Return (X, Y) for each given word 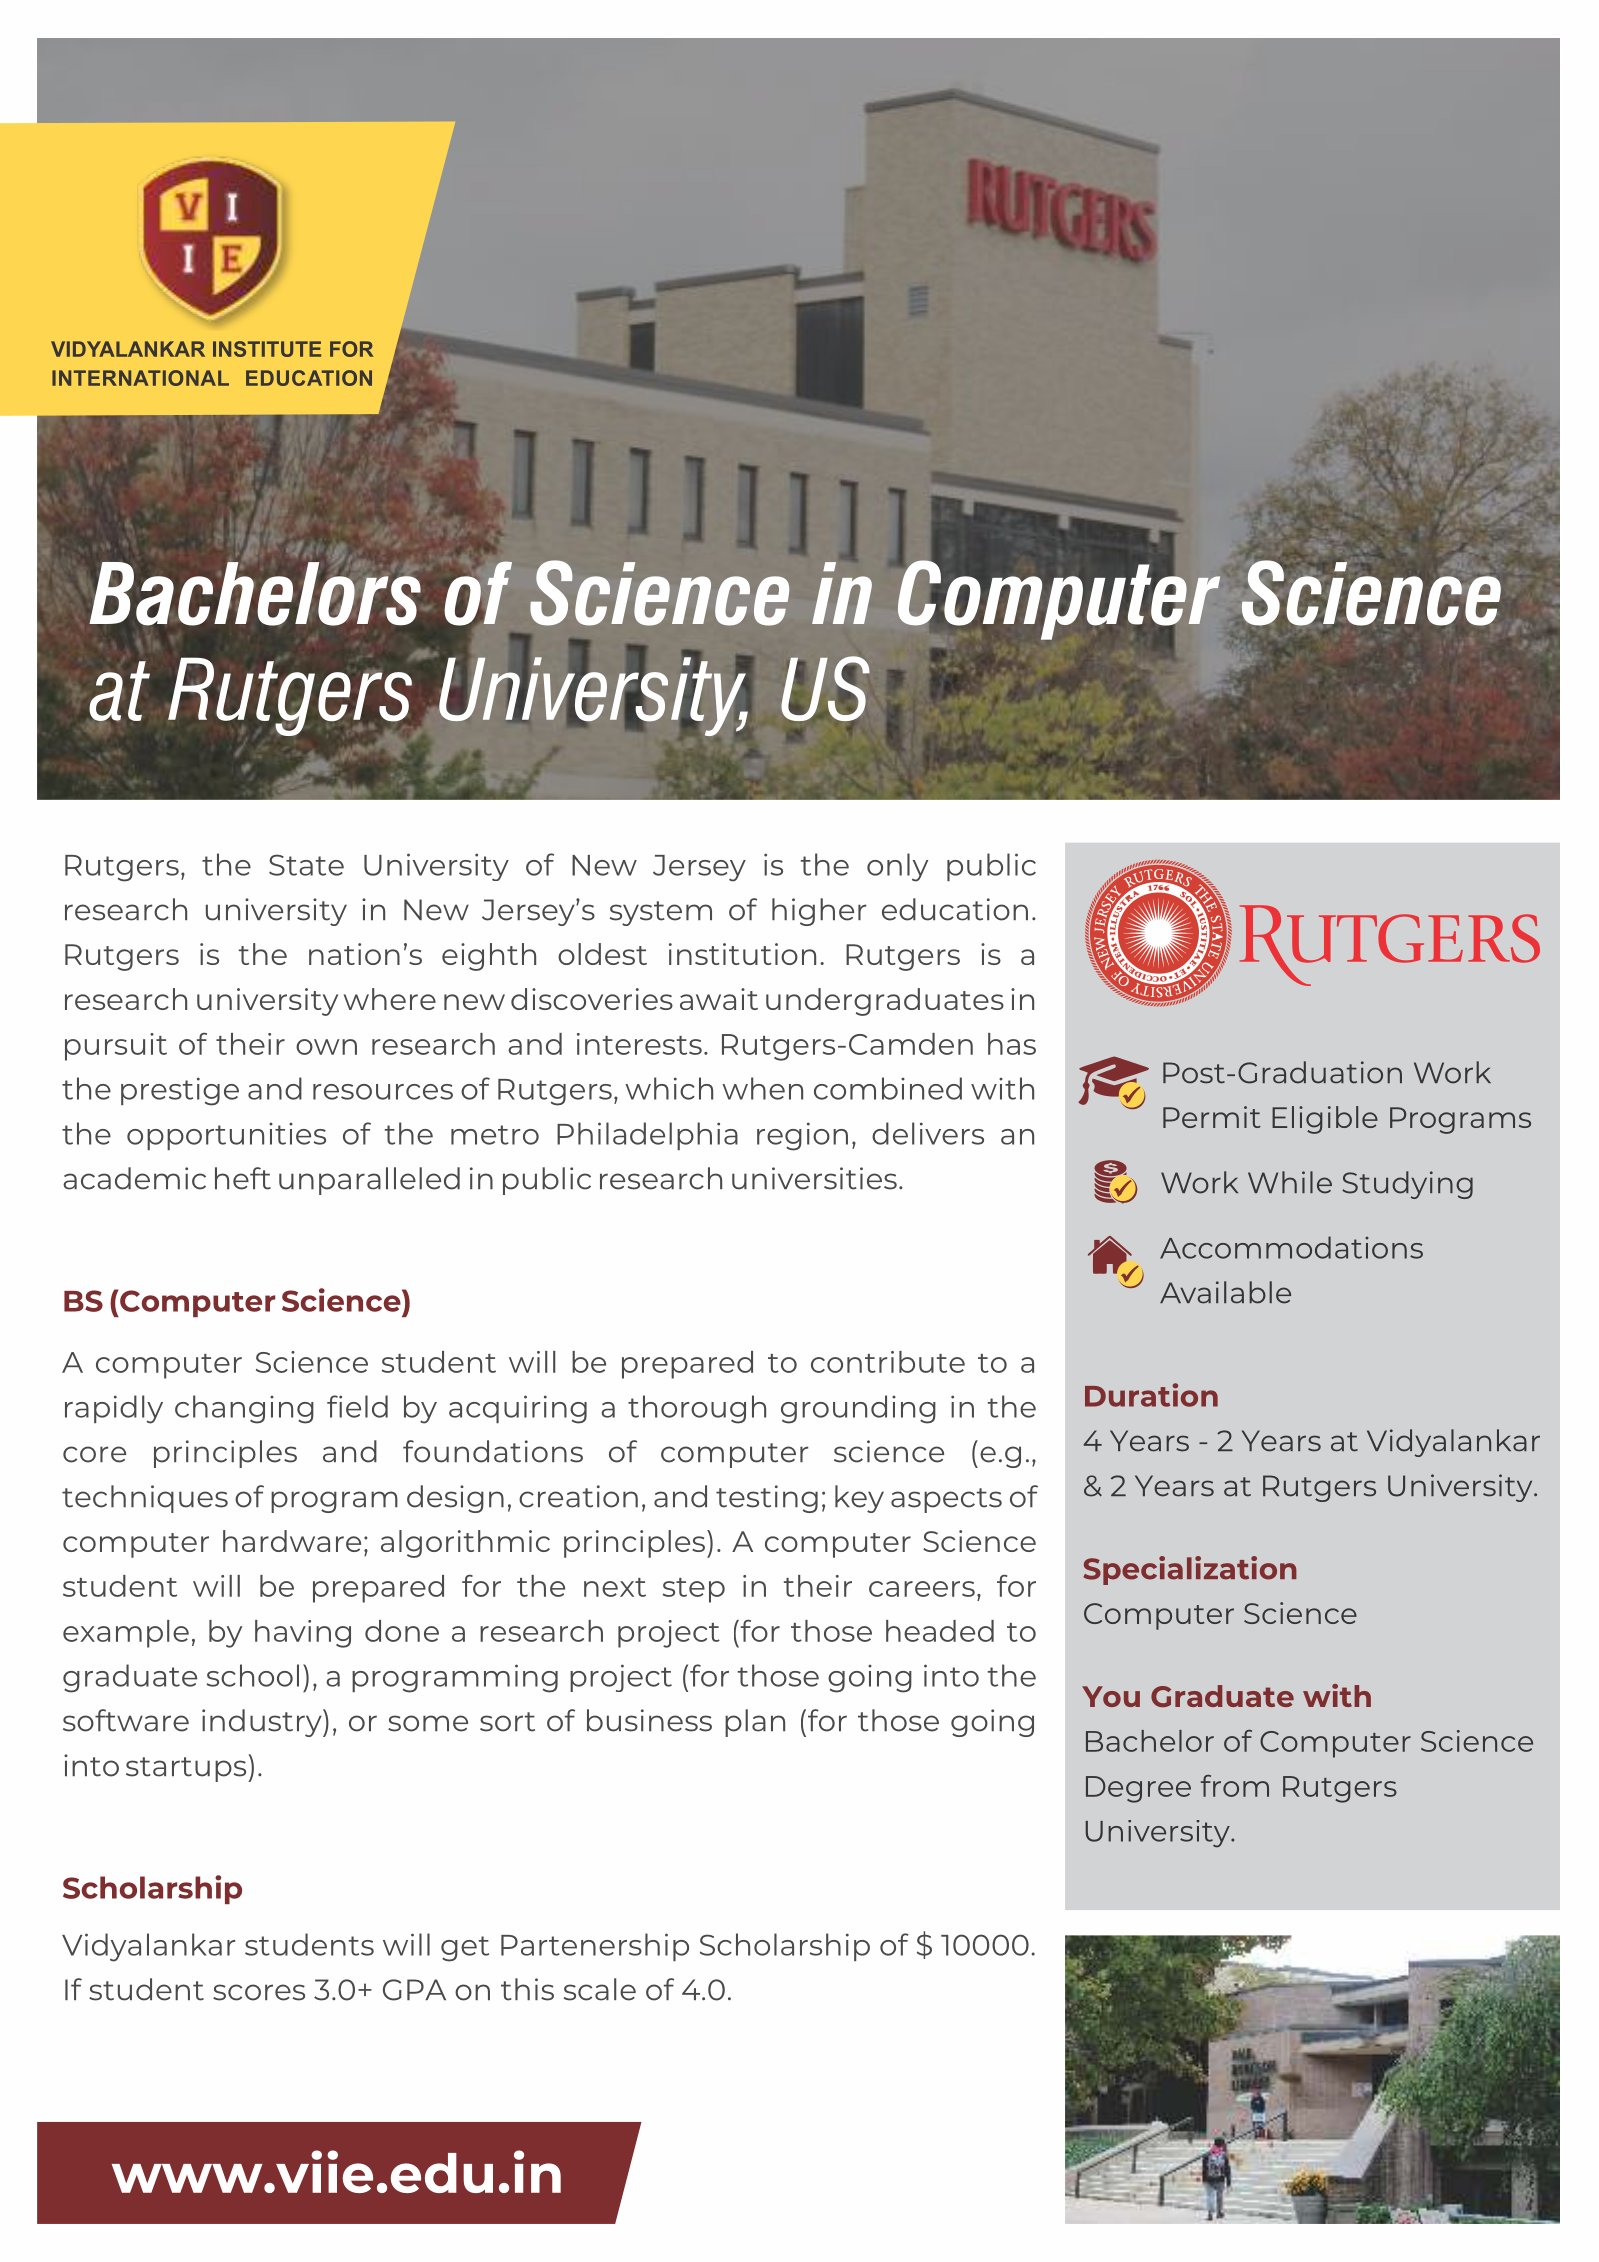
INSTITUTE (267, 349)
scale (600, 1989)
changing (244, 1409)
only (897, 867)
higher (819, 912)
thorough (697, 1409)
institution (742, 954)
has (1012, 1044)
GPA (414, 1990)
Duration (1151, 1395)
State (306, 865)
